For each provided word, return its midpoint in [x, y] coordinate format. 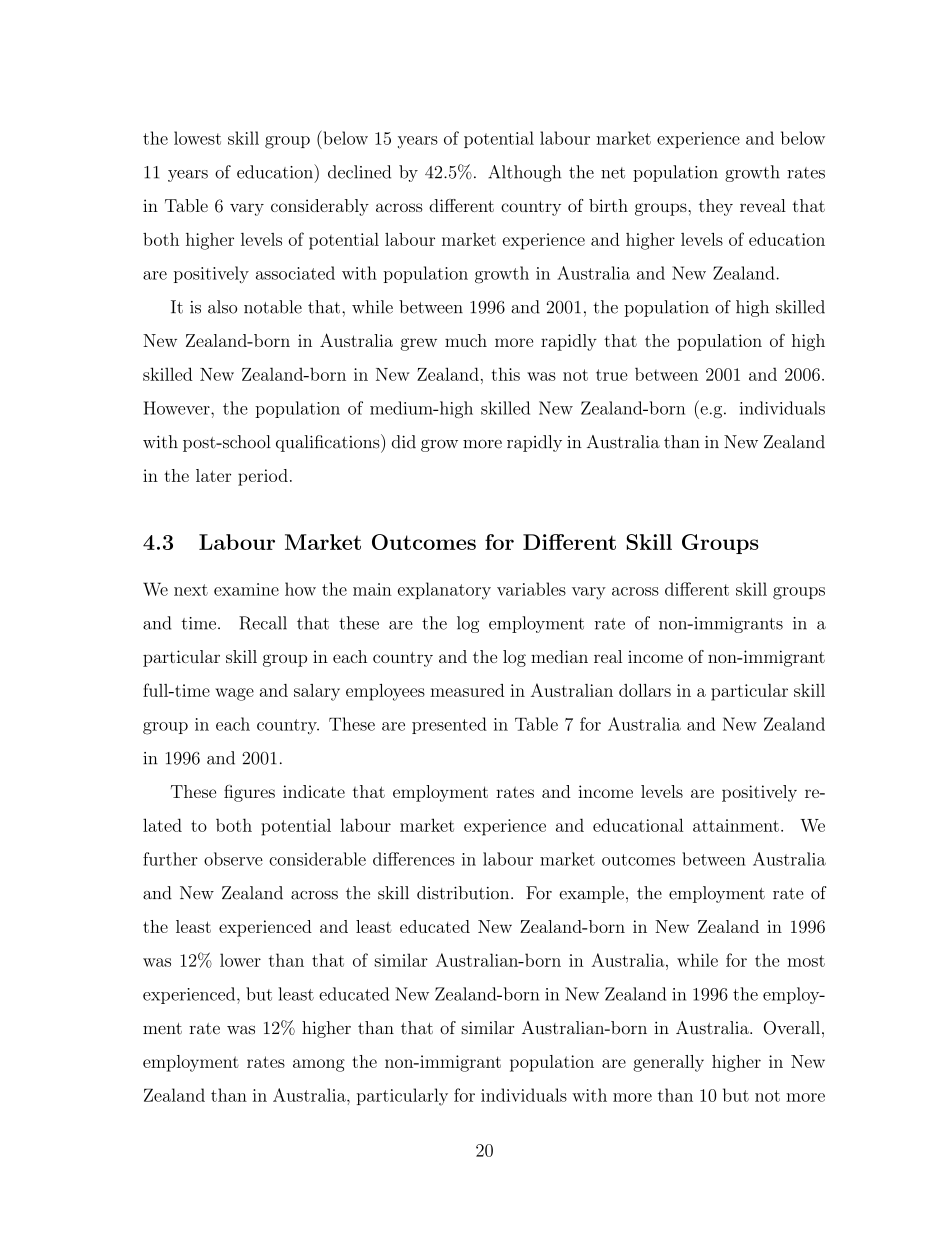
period [263, 477]
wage [235, 694]
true [612, 375]
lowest [197, 138]
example [591, 894]
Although [524, 173]
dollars [645, 690]
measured [467, 690]
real [608, 656]
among [319, 1065]
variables [531, 589]
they [716, 207]
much [466, 340]
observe [233, 859]
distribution [464, 893]
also [222, 307]
